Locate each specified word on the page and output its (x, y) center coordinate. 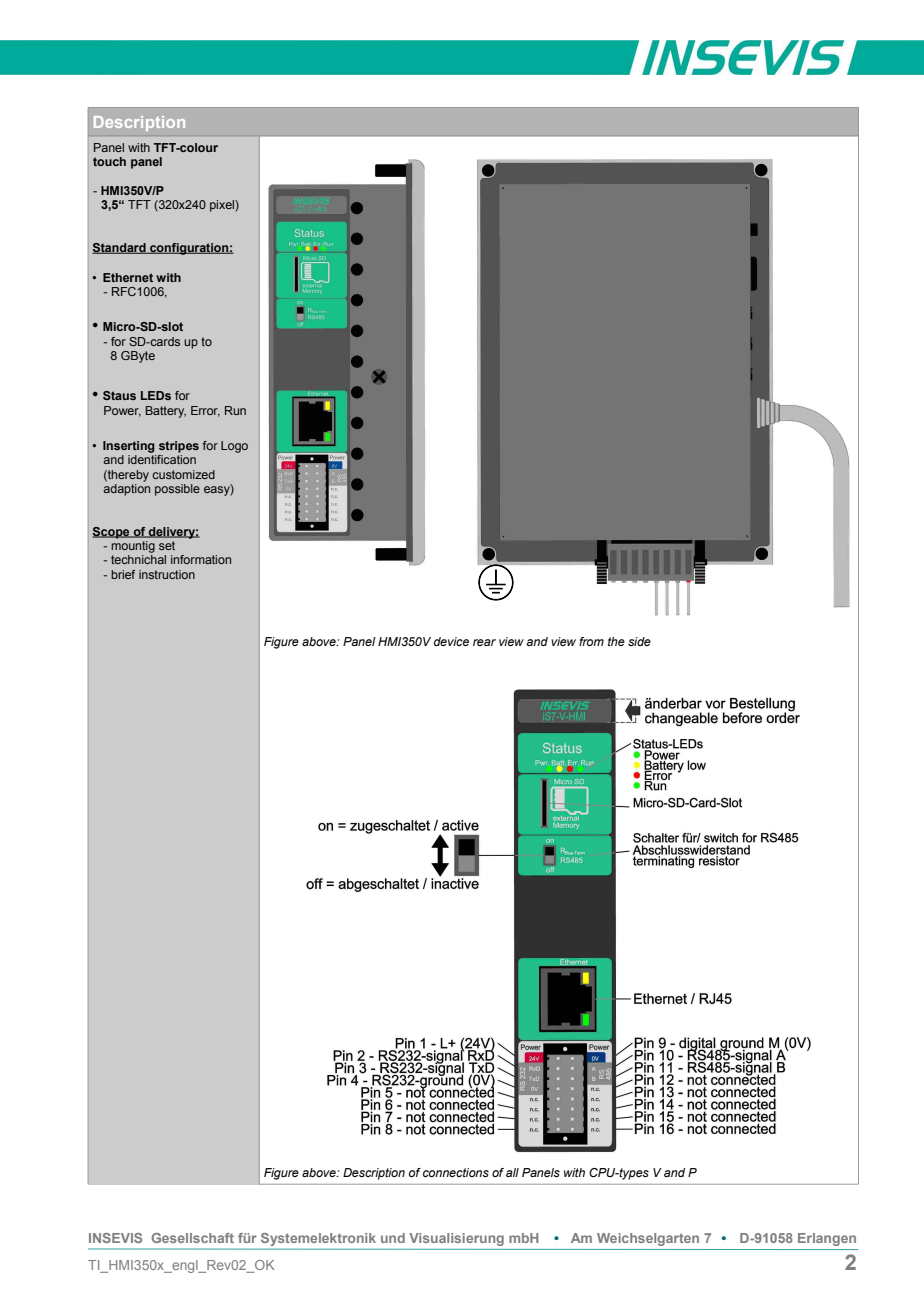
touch (109, 161)
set (167, 545)
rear (484, 642)
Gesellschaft (193, 1238)
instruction (167, 574)
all (512, 1172)
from (591, 641)
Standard (120, 248)
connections (456, 1172)
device (451, 641)
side (639, 641)
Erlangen (827, 1239)
